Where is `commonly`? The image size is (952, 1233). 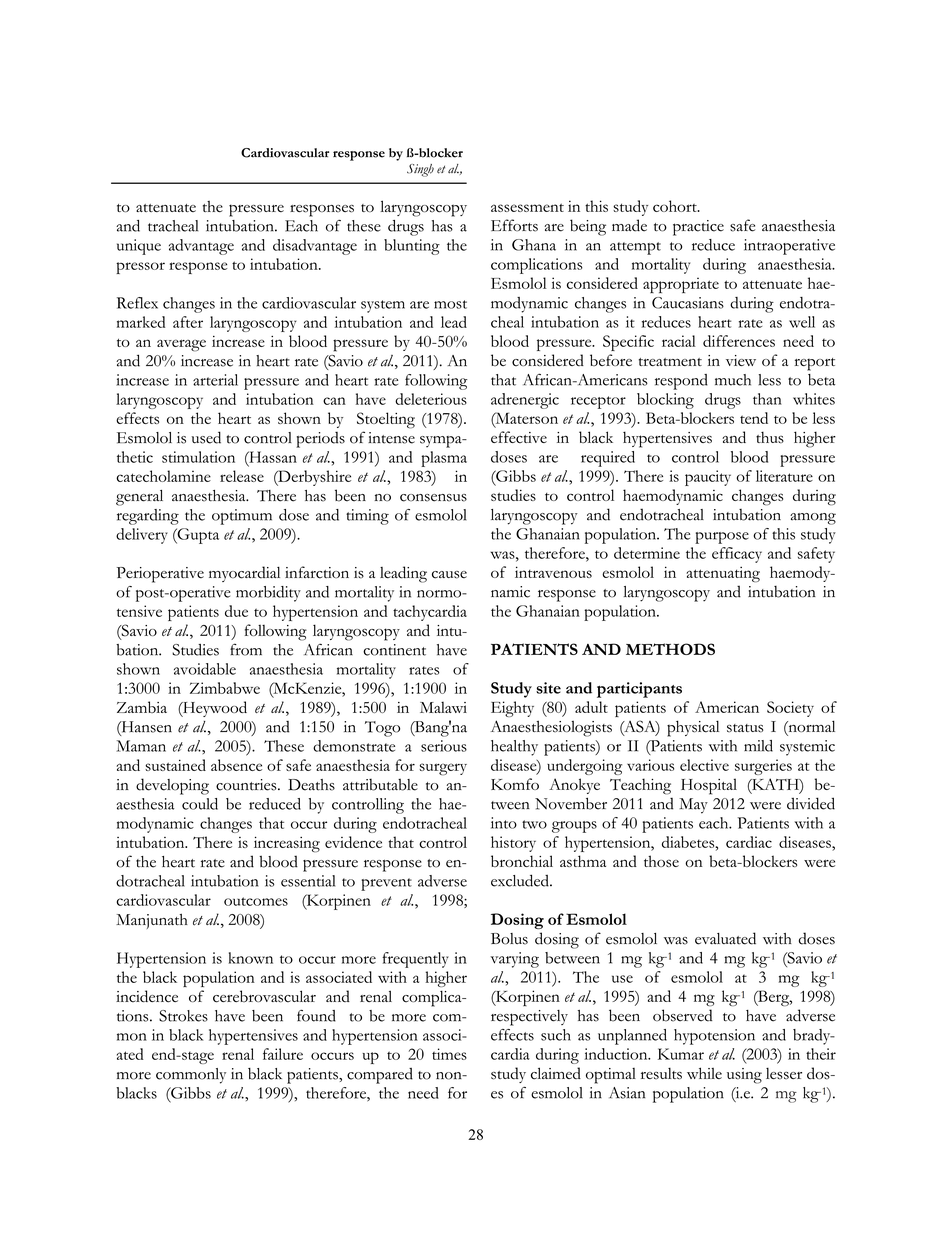 commonly is located at coordinates (191, 1076).
